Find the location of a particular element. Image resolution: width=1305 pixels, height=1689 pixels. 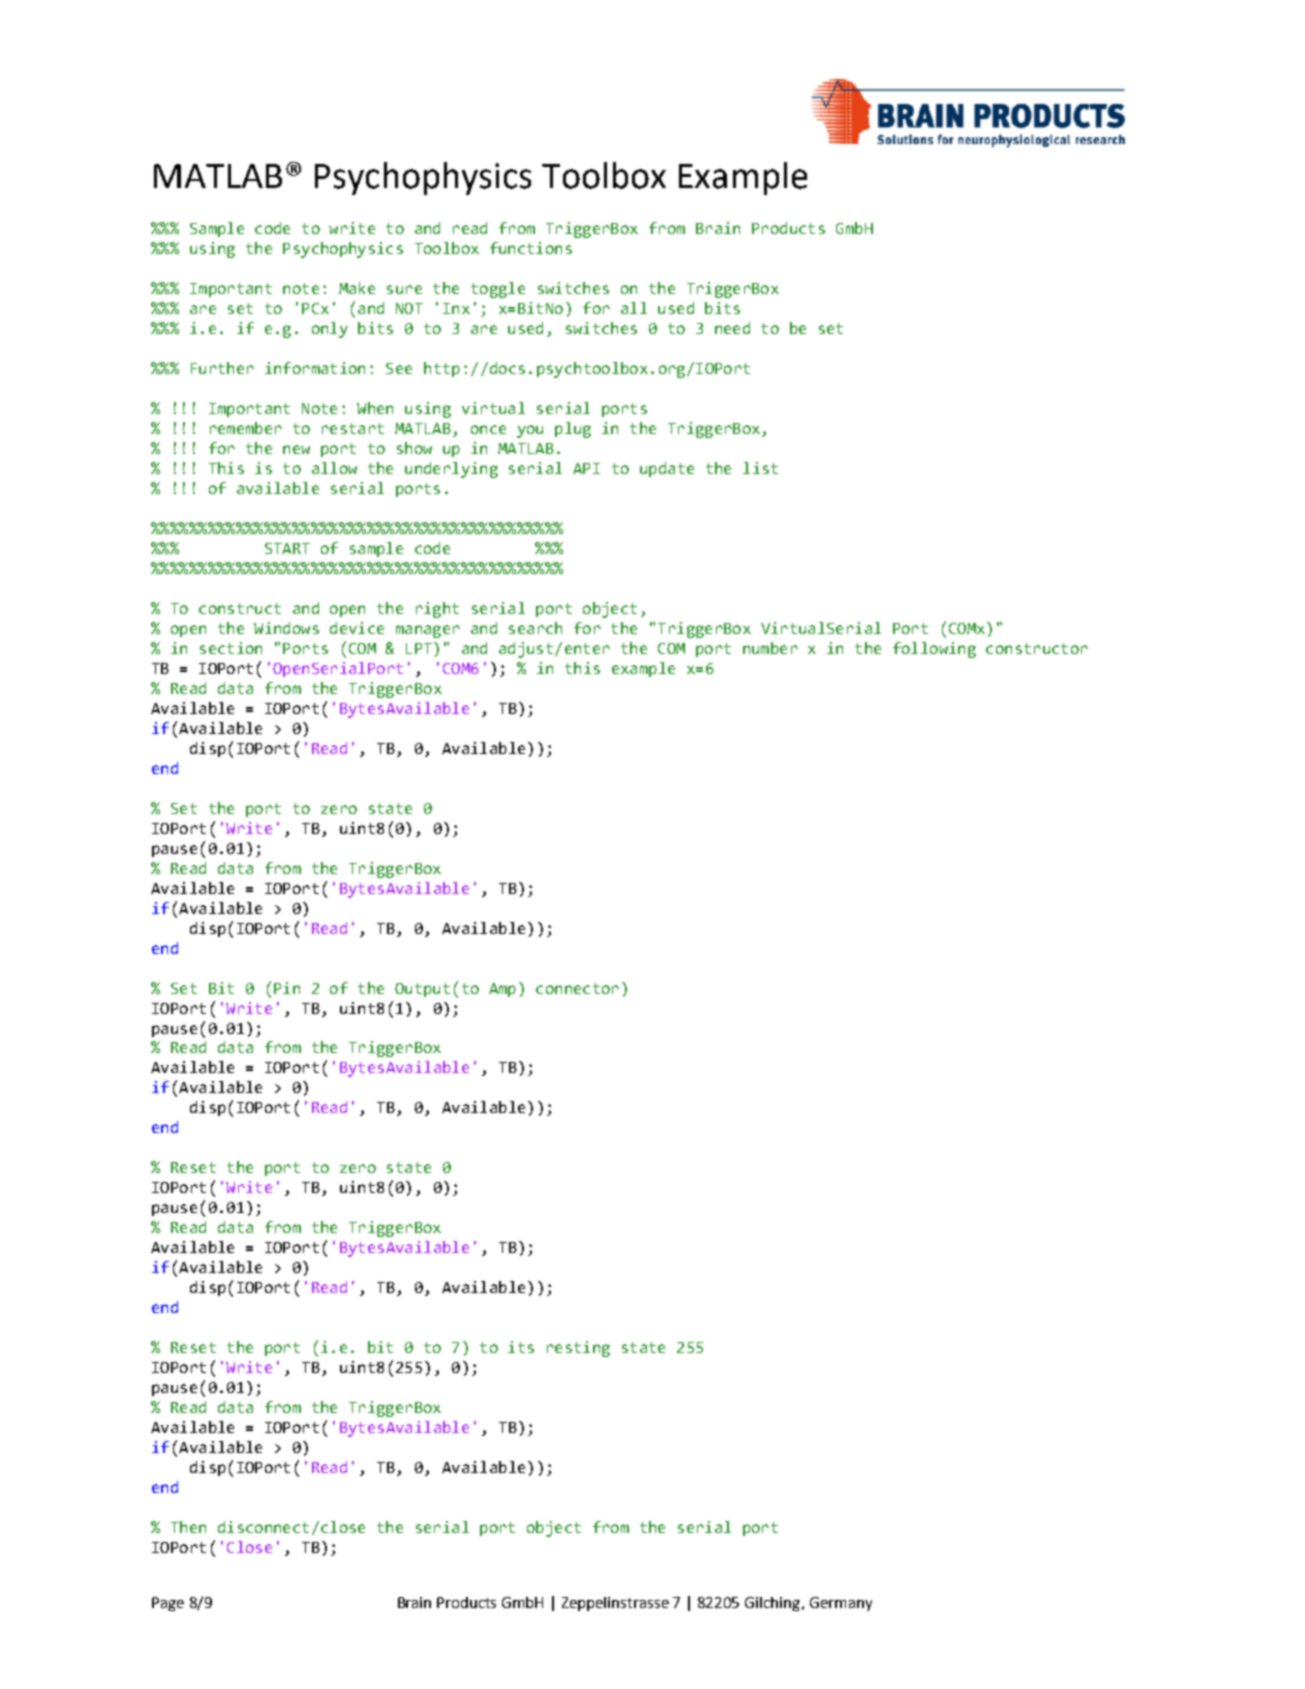

functions is located at coordinates (531, 248).
